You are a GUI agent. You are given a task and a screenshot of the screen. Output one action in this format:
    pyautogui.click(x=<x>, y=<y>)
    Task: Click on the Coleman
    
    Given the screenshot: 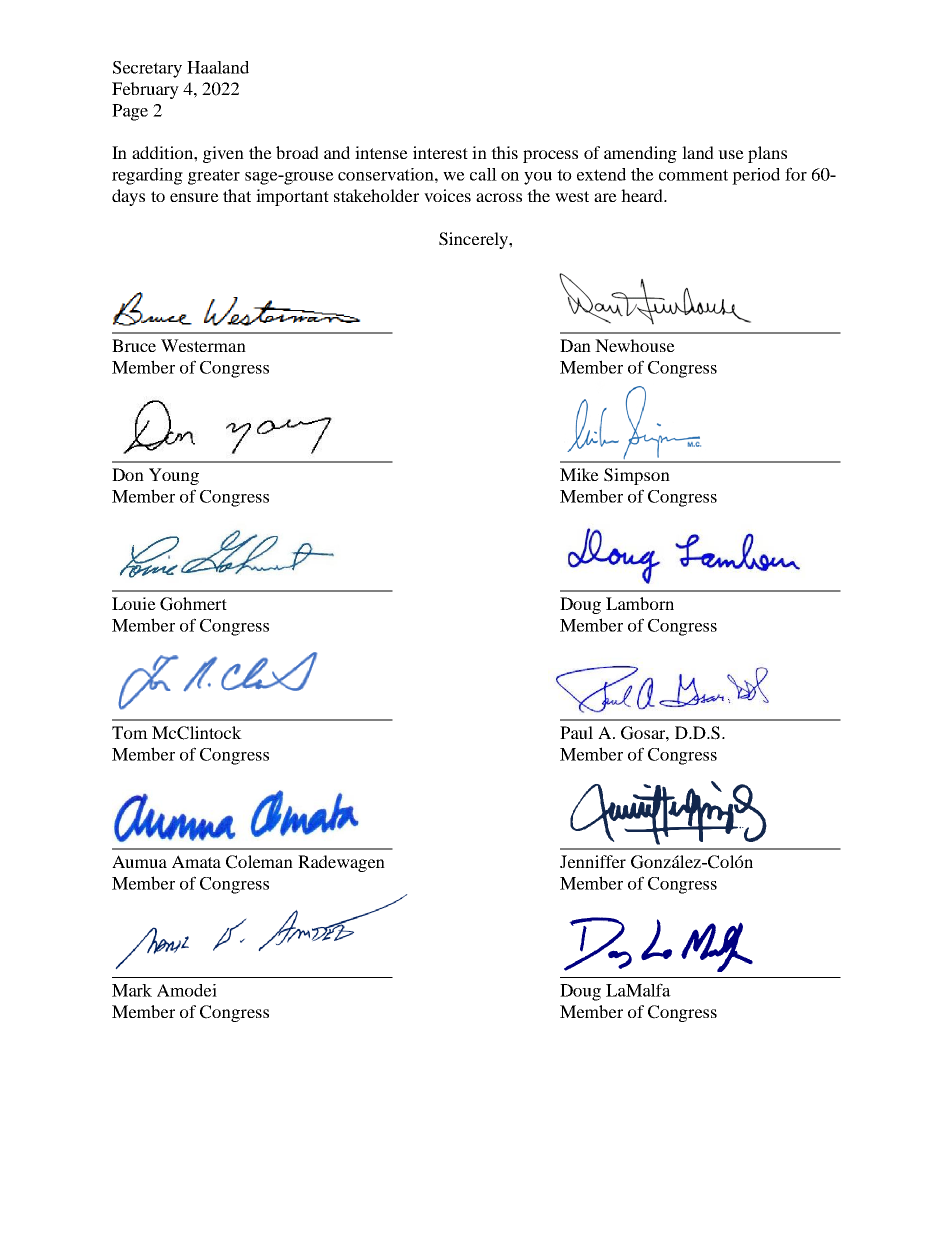 What is the action you would take?
    pyautogui.click(x=259, y=862)
